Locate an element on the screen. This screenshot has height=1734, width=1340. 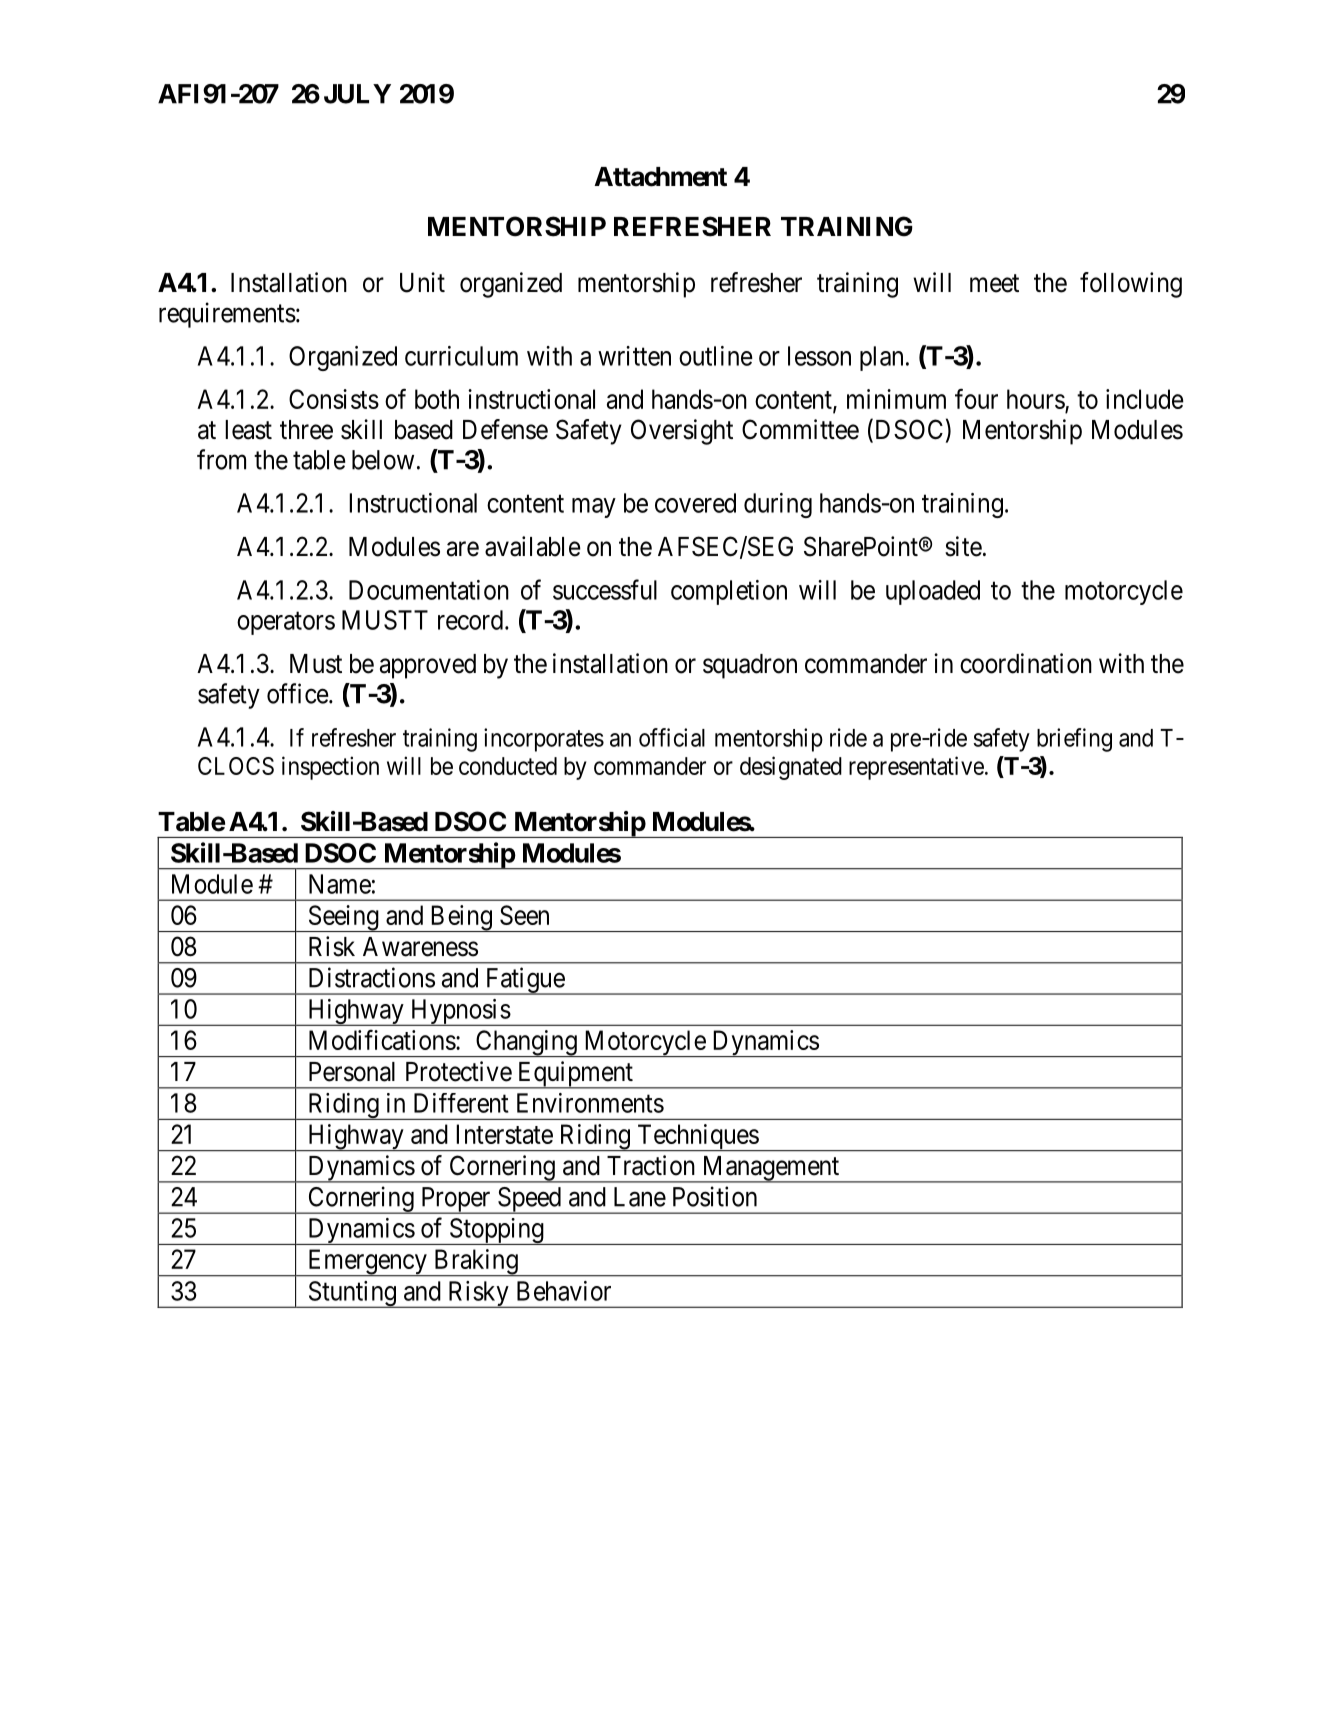
coordination is located at coordinates (1026, 663).
